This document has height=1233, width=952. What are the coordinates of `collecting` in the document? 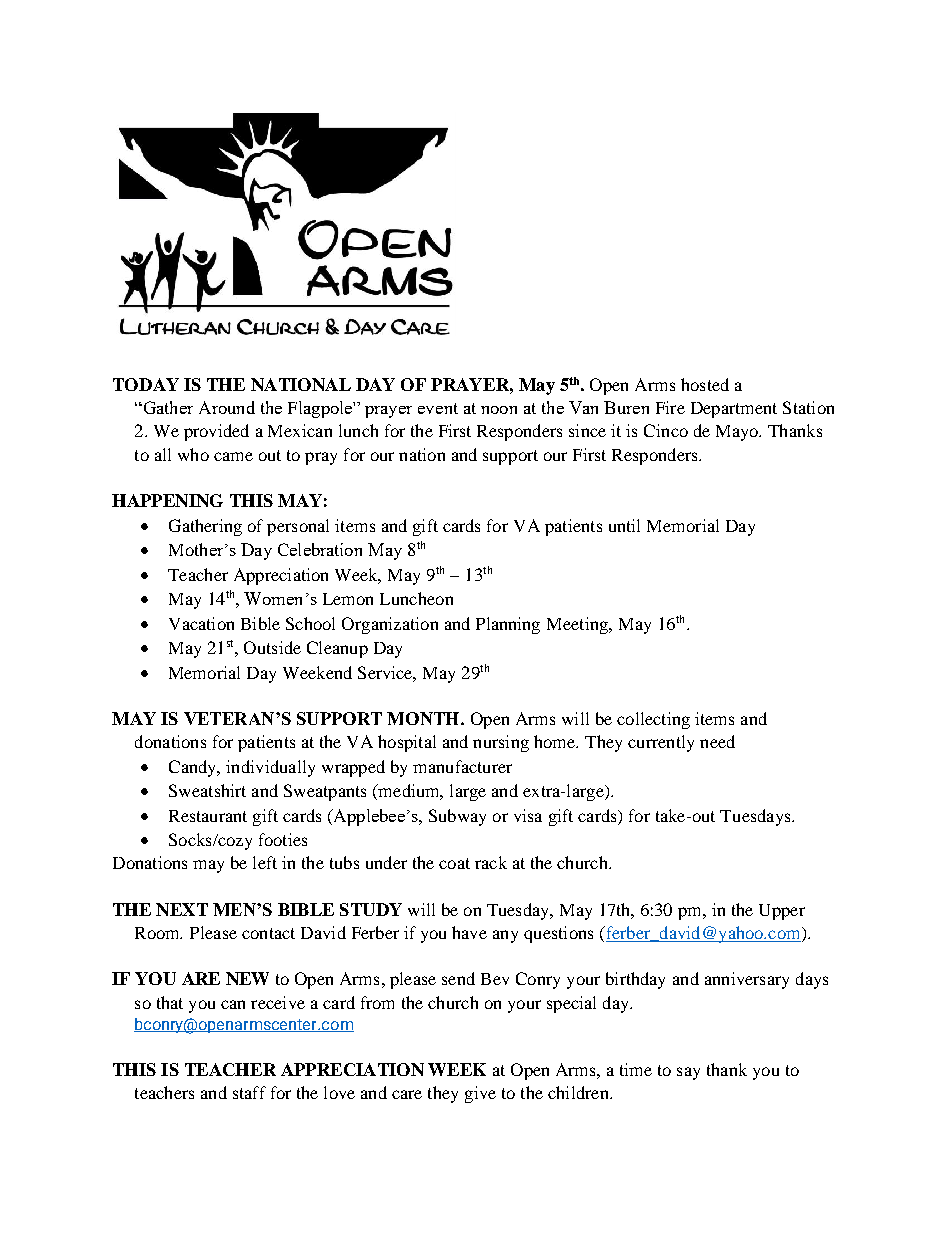 It's located at (653, 720).
